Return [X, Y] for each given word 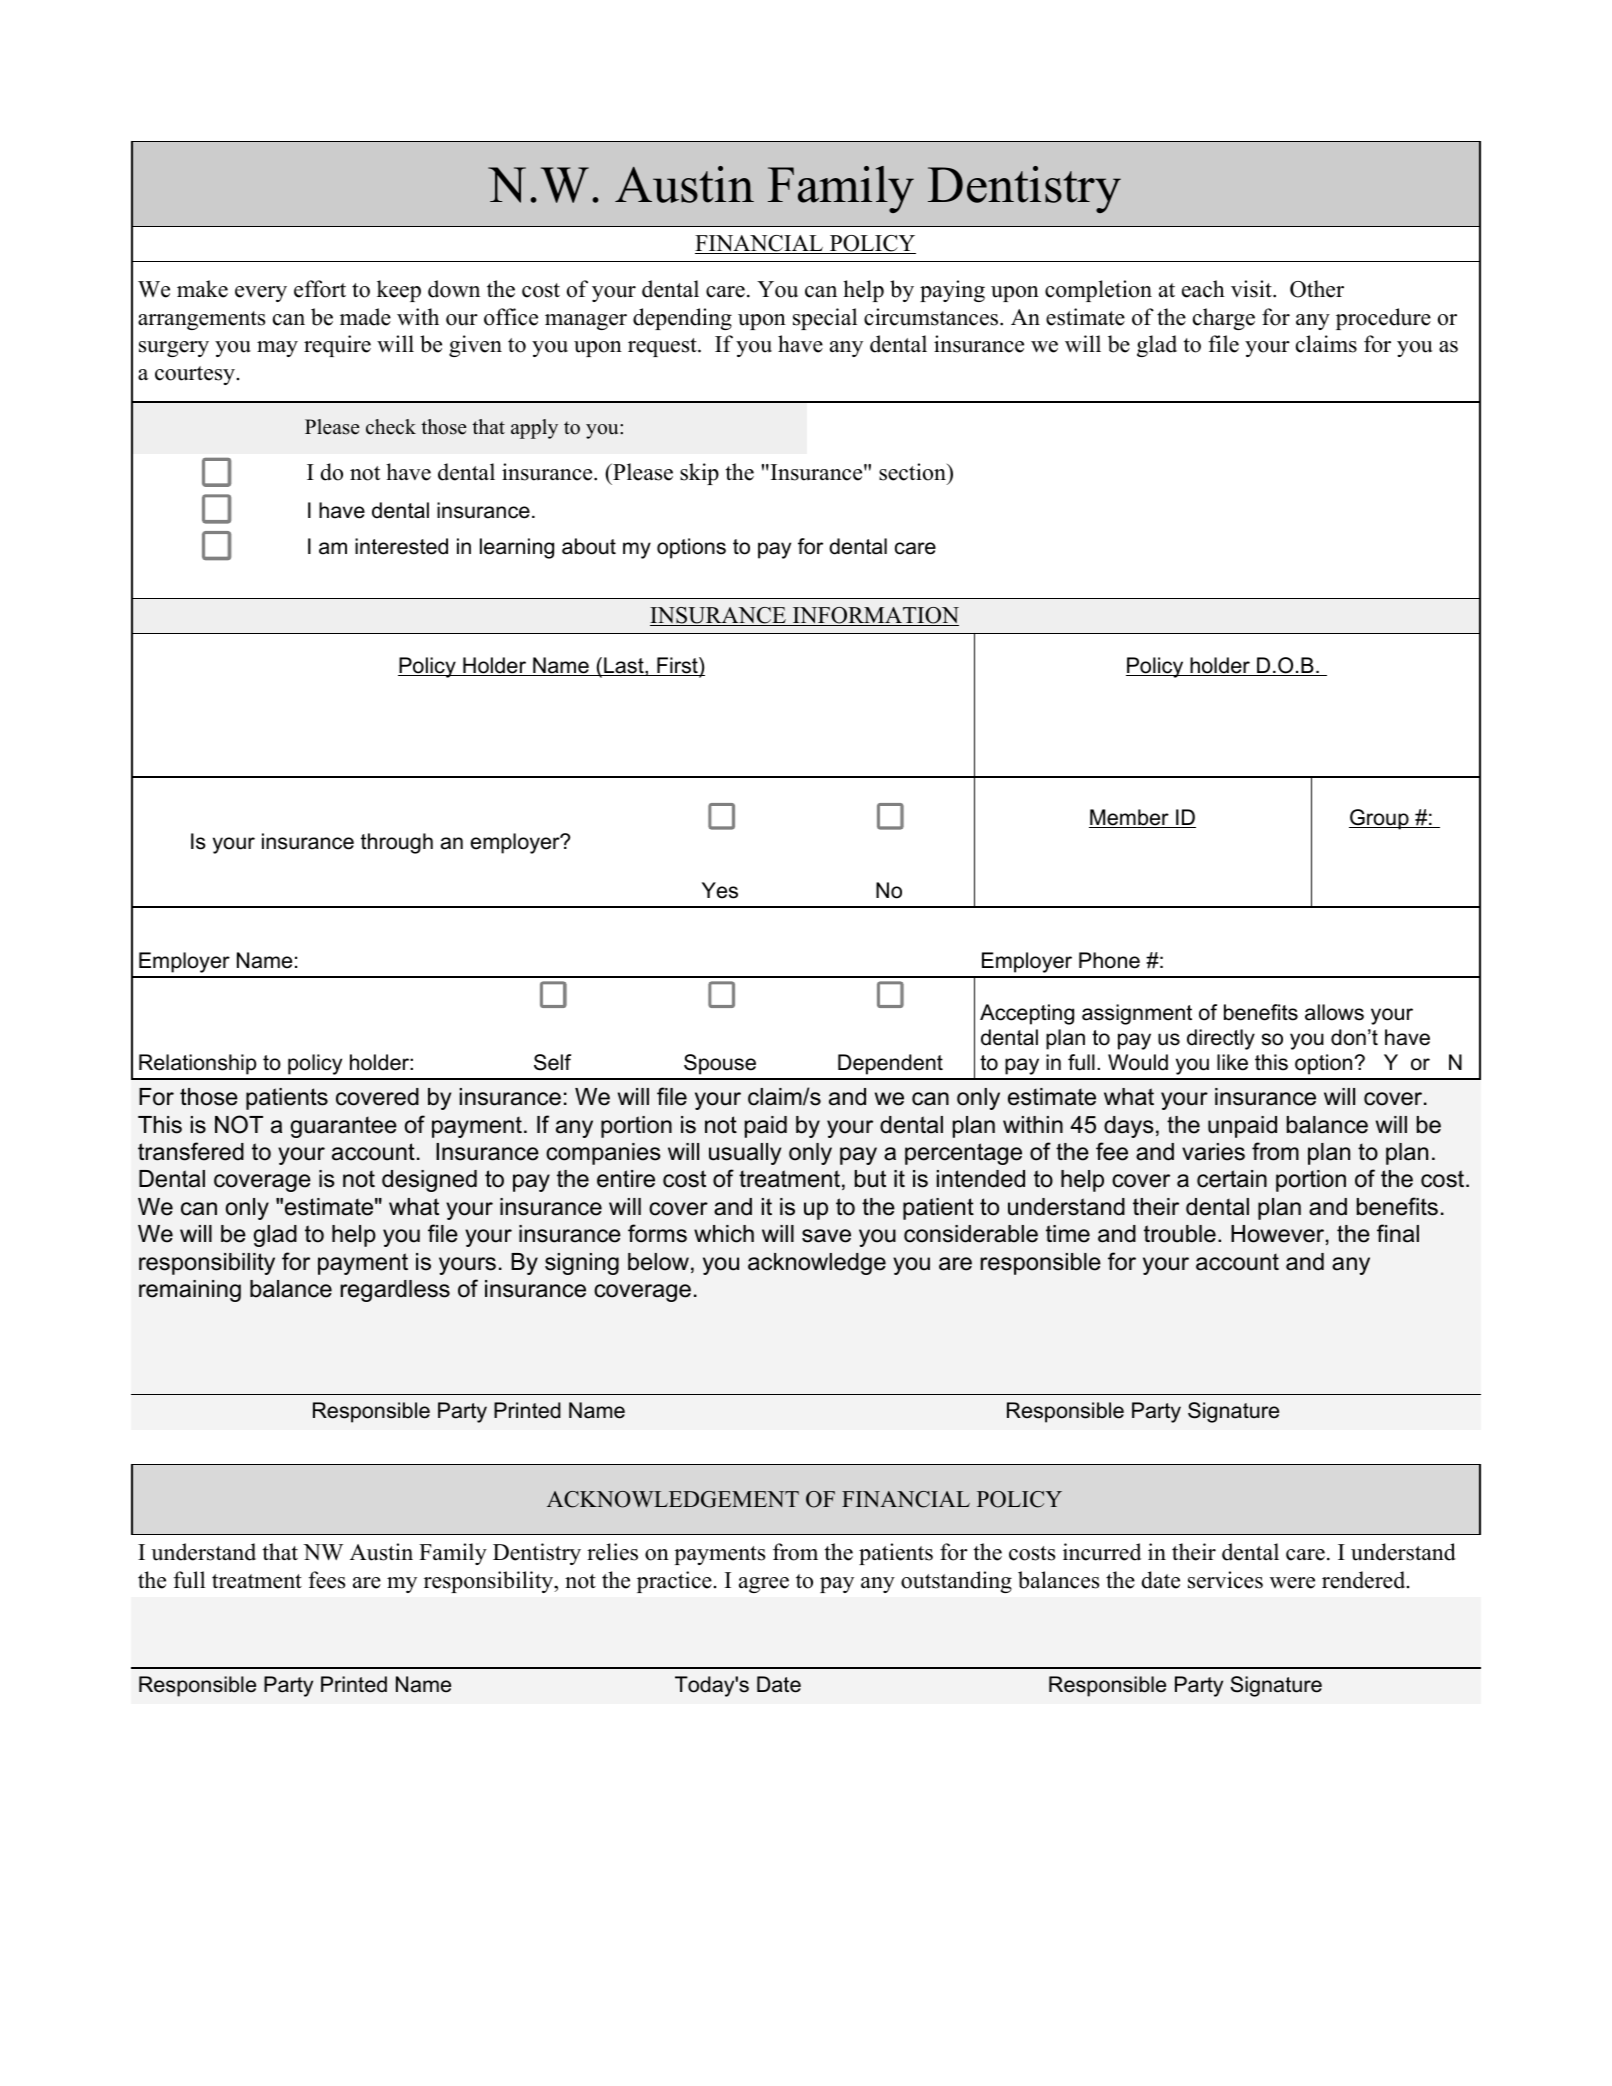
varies [1213, 1152]
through [397, 843]
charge [1224, 319]
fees [326, 1580]
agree [764, 1585]
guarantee [344, 1127]
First [677, 666]
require [337, 346]
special [825, 319]
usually [745, 1154]
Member [1130, 818]
